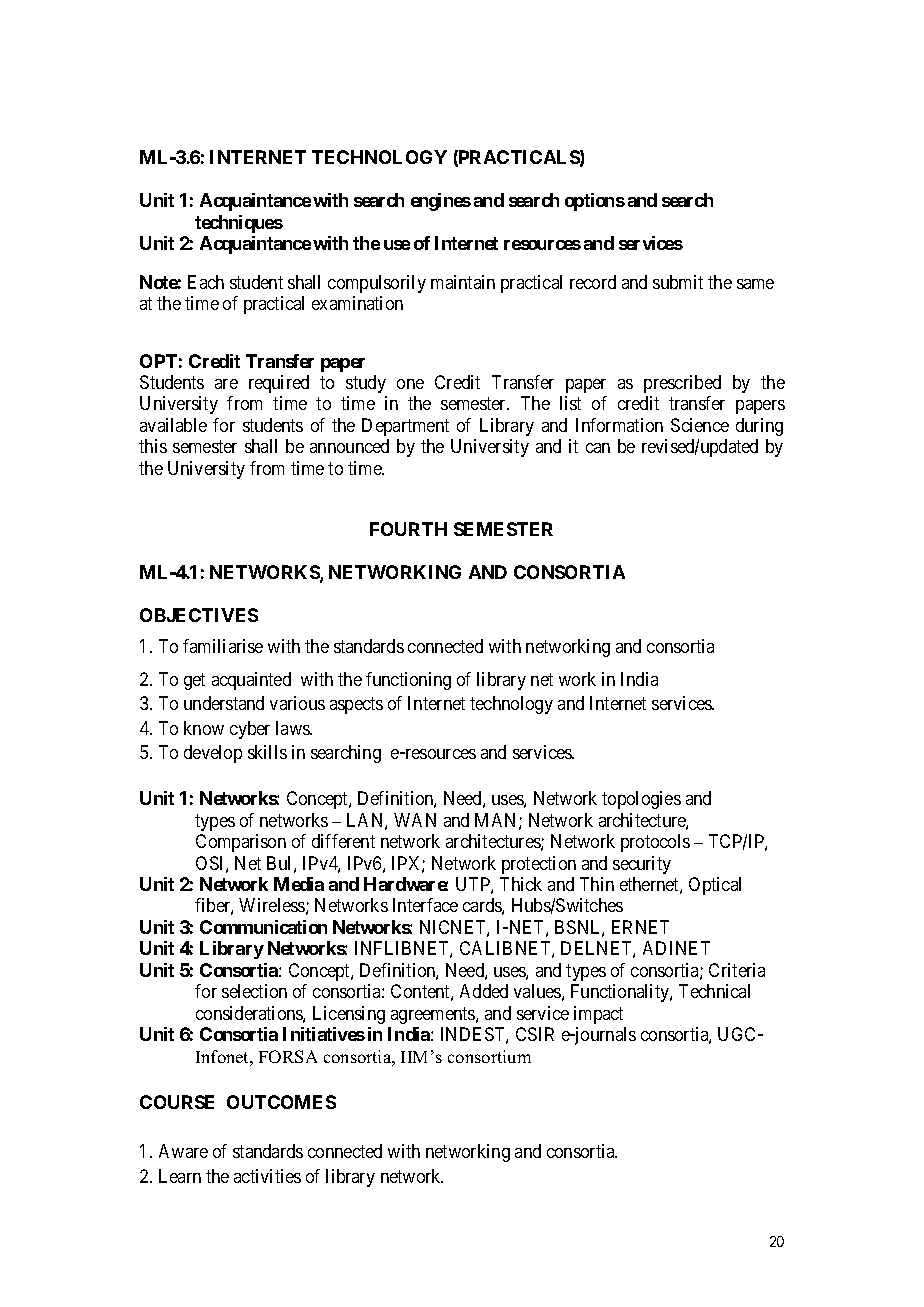 The width and height of the screenshot is (924, 1307). Describe the element at coordinates (206, 282) in the screenshot. I see `Each` at that location.
